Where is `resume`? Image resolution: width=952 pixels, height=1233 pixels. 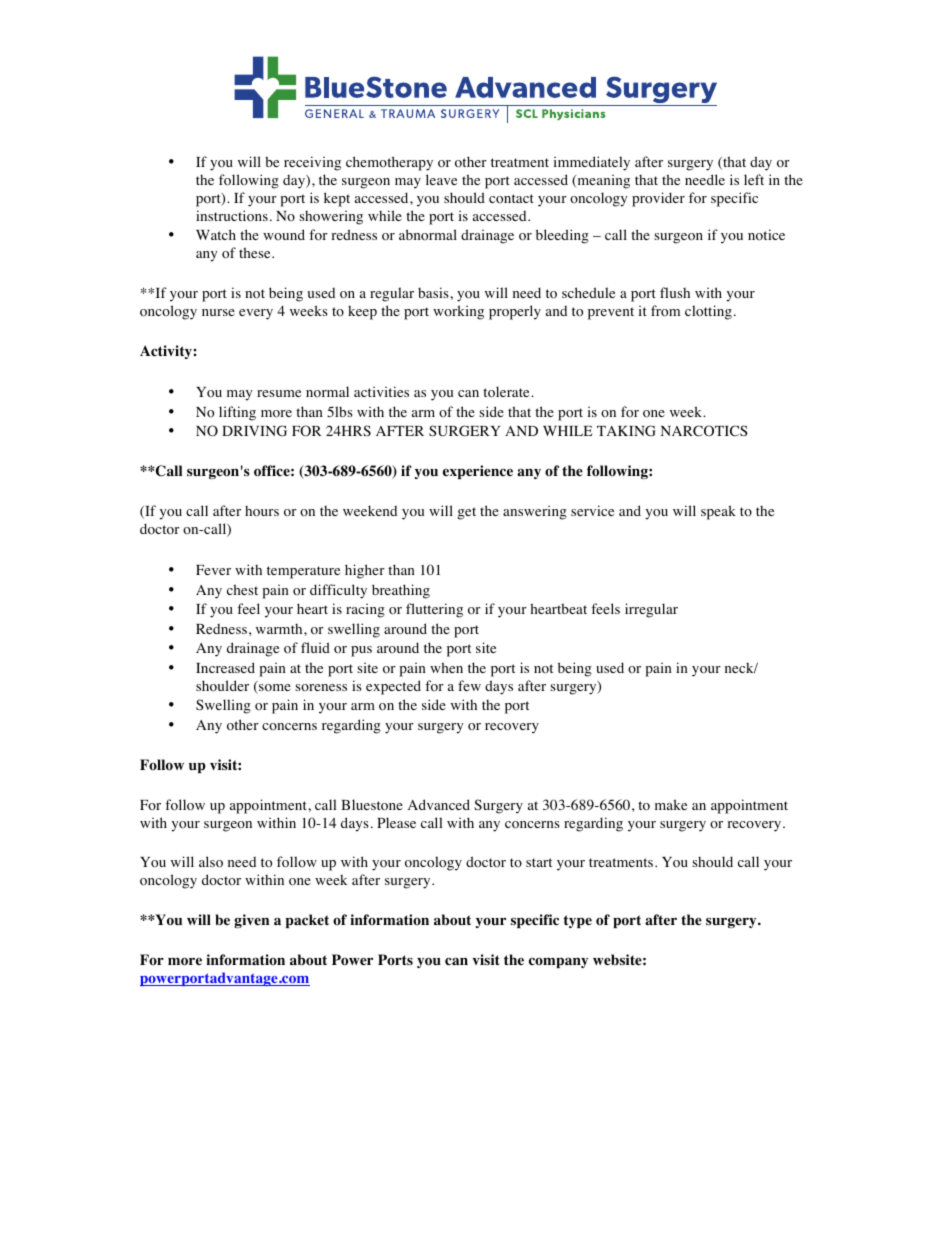
resume is located at coordinates (279, 393).
